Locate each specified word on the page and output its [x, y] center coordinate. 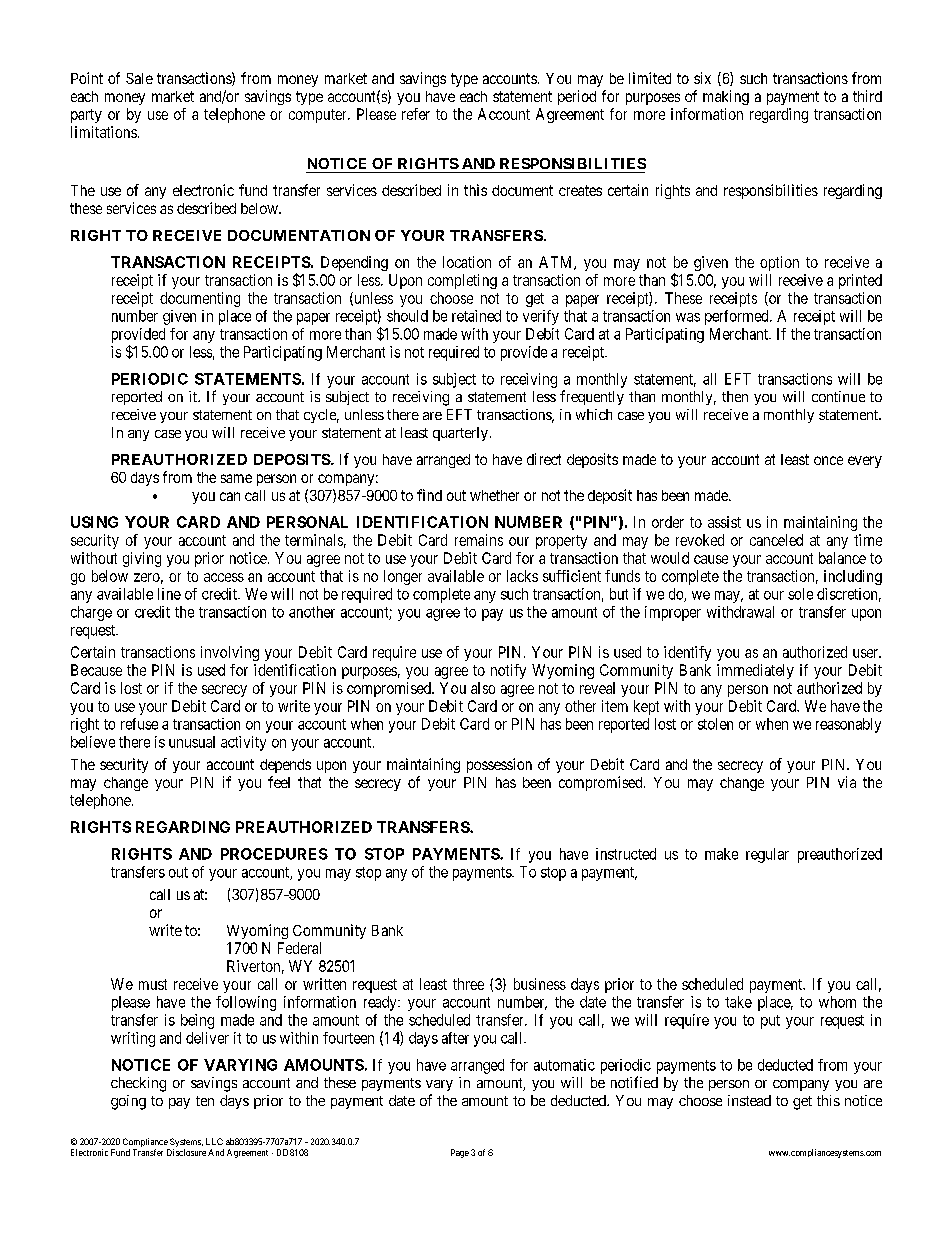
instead [749, 1100]
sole [800, 594]
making [726, 97]
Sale [139, 78]
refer [416, 114]
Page [460, 1153]
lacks [522, 576]
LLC [214, 1141]
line [169, 594]
